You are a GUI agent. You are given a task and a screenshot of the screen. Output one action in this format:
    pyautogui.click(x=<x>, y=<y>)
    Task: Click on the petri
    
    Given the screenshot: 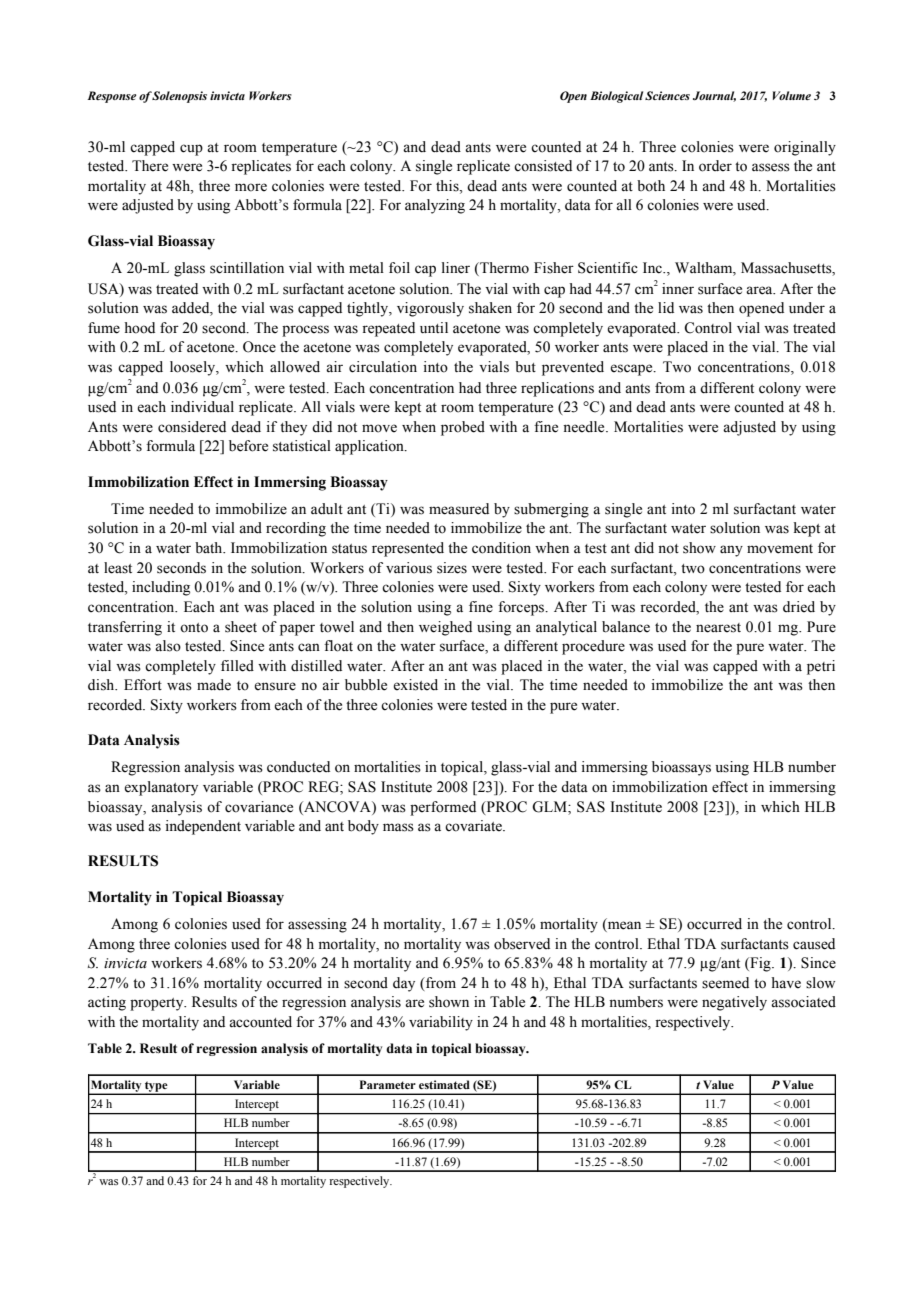 What is the action you would take?
    pyautogui.click(x=821, y=667)
